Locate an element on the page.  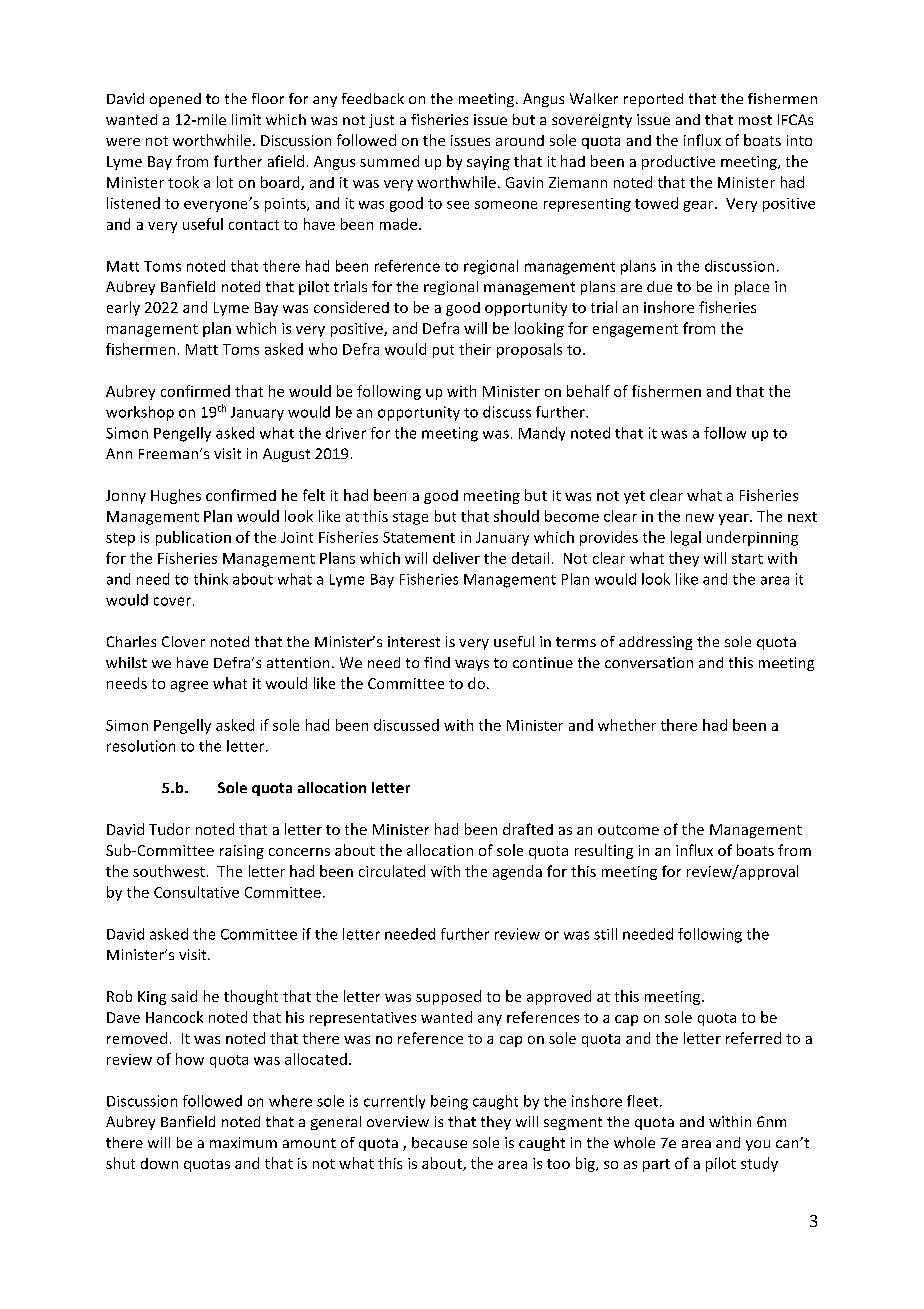
because is located at coordinates (439, 1142).
